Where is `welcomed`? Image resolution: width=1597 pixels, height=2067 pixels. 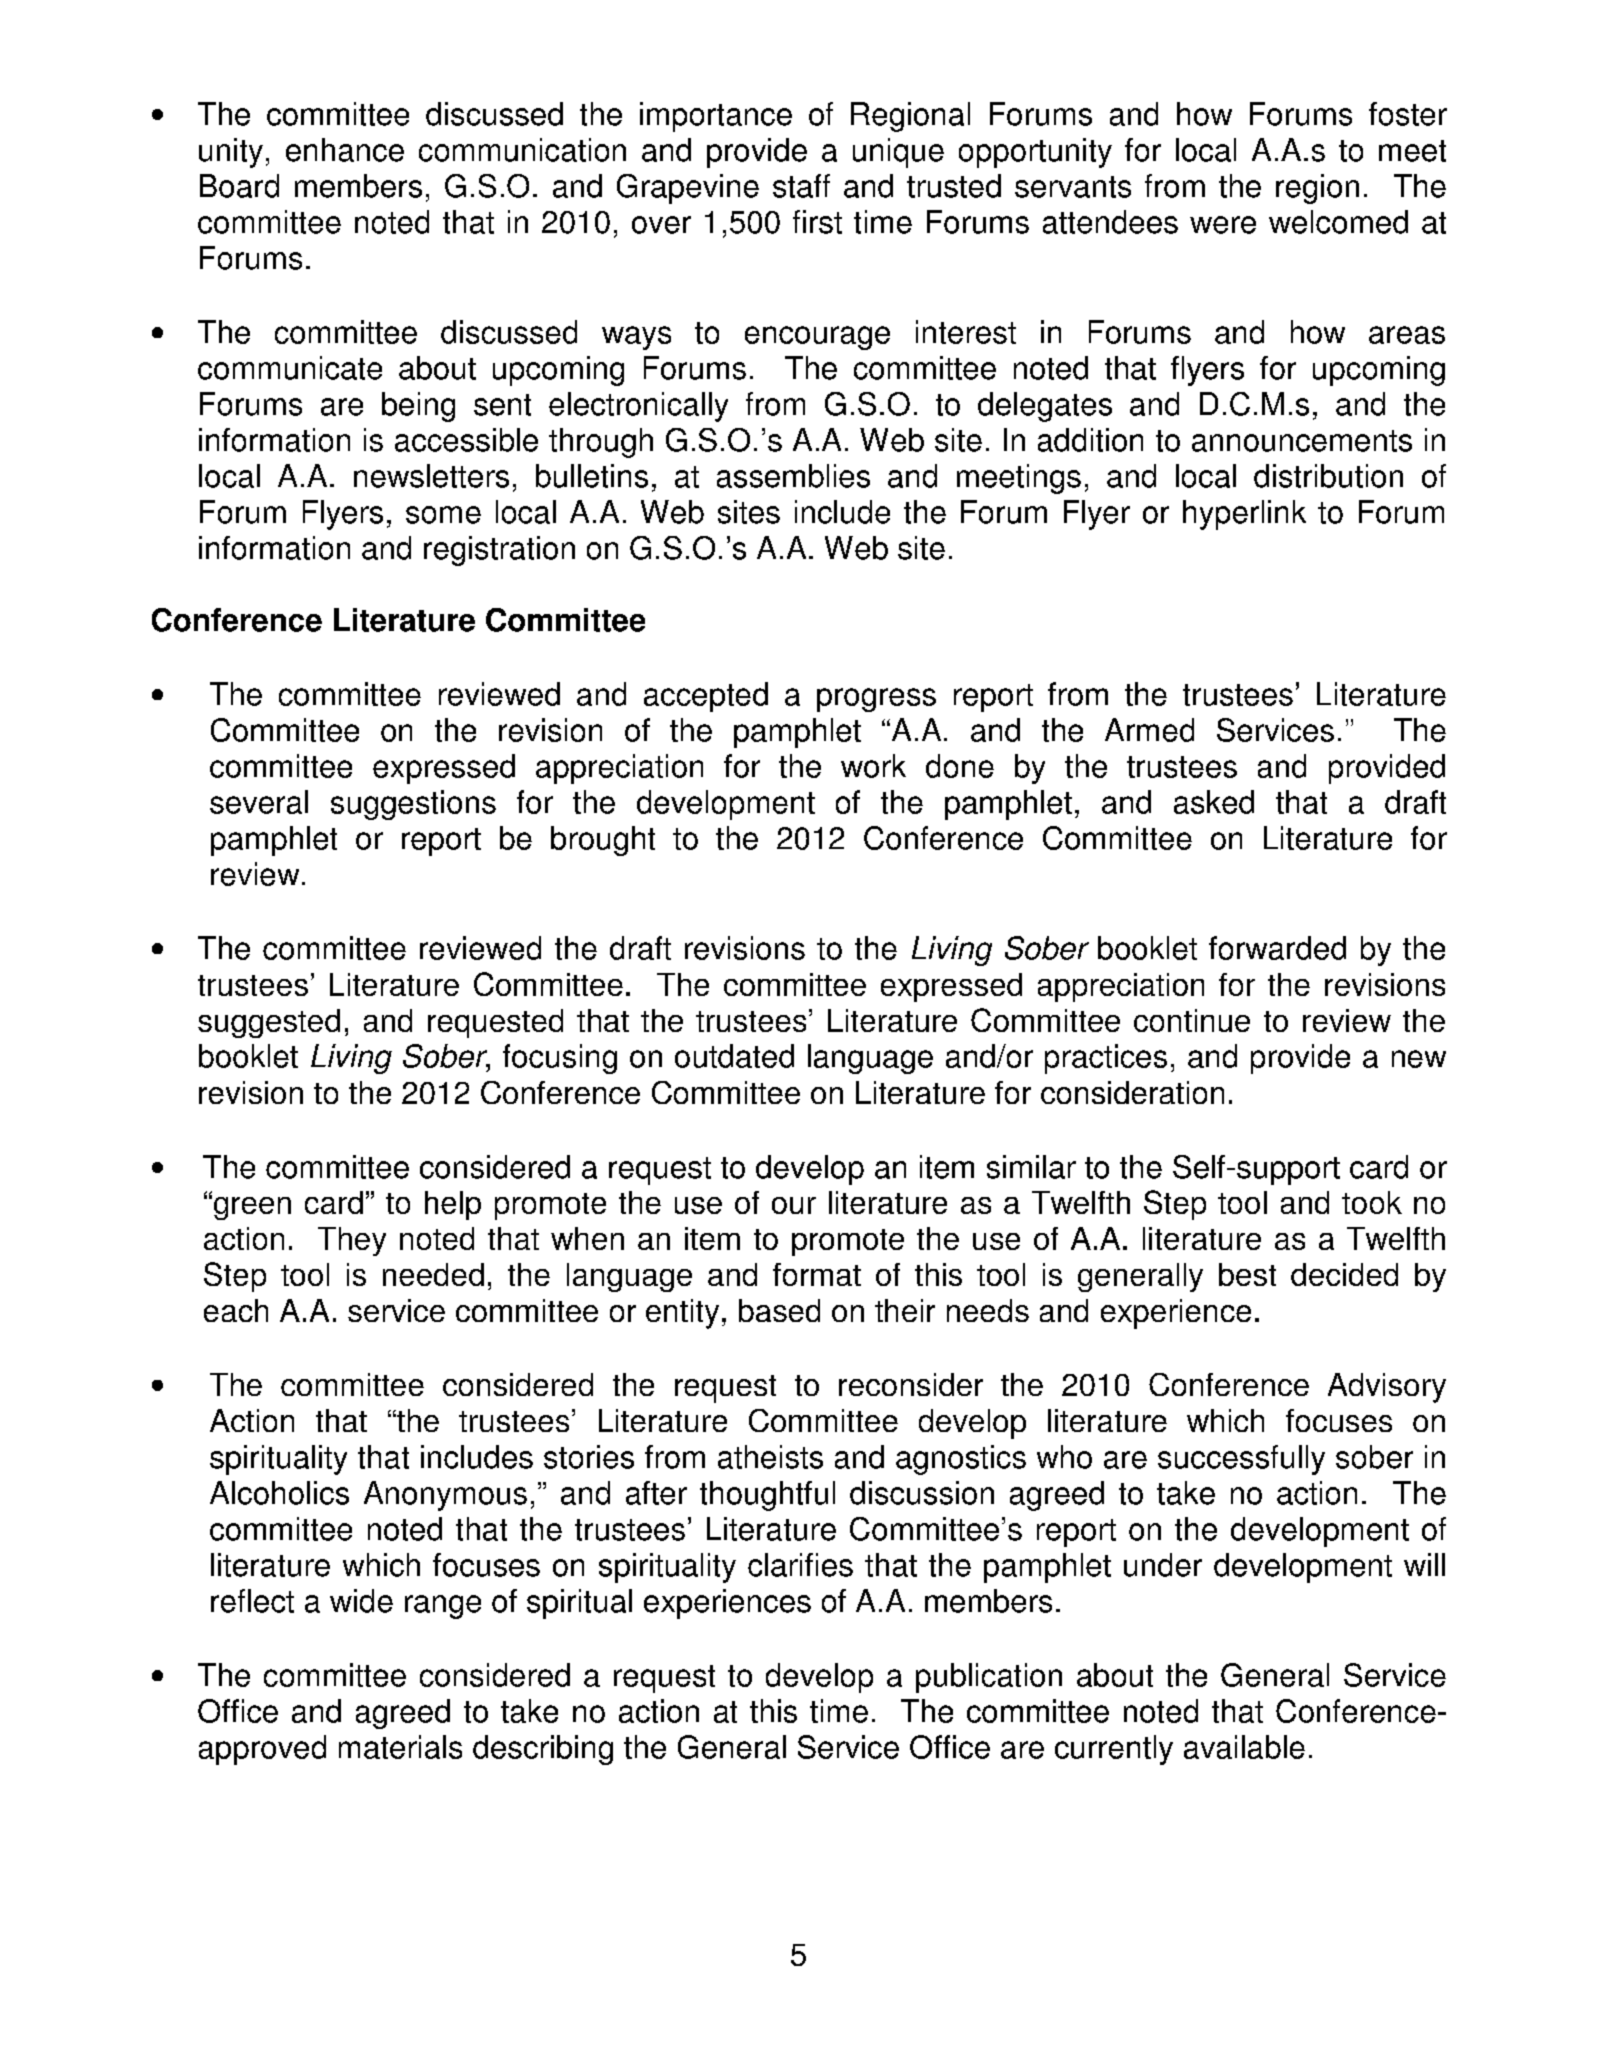
welcomed is located at coordinates (1338, 222).
